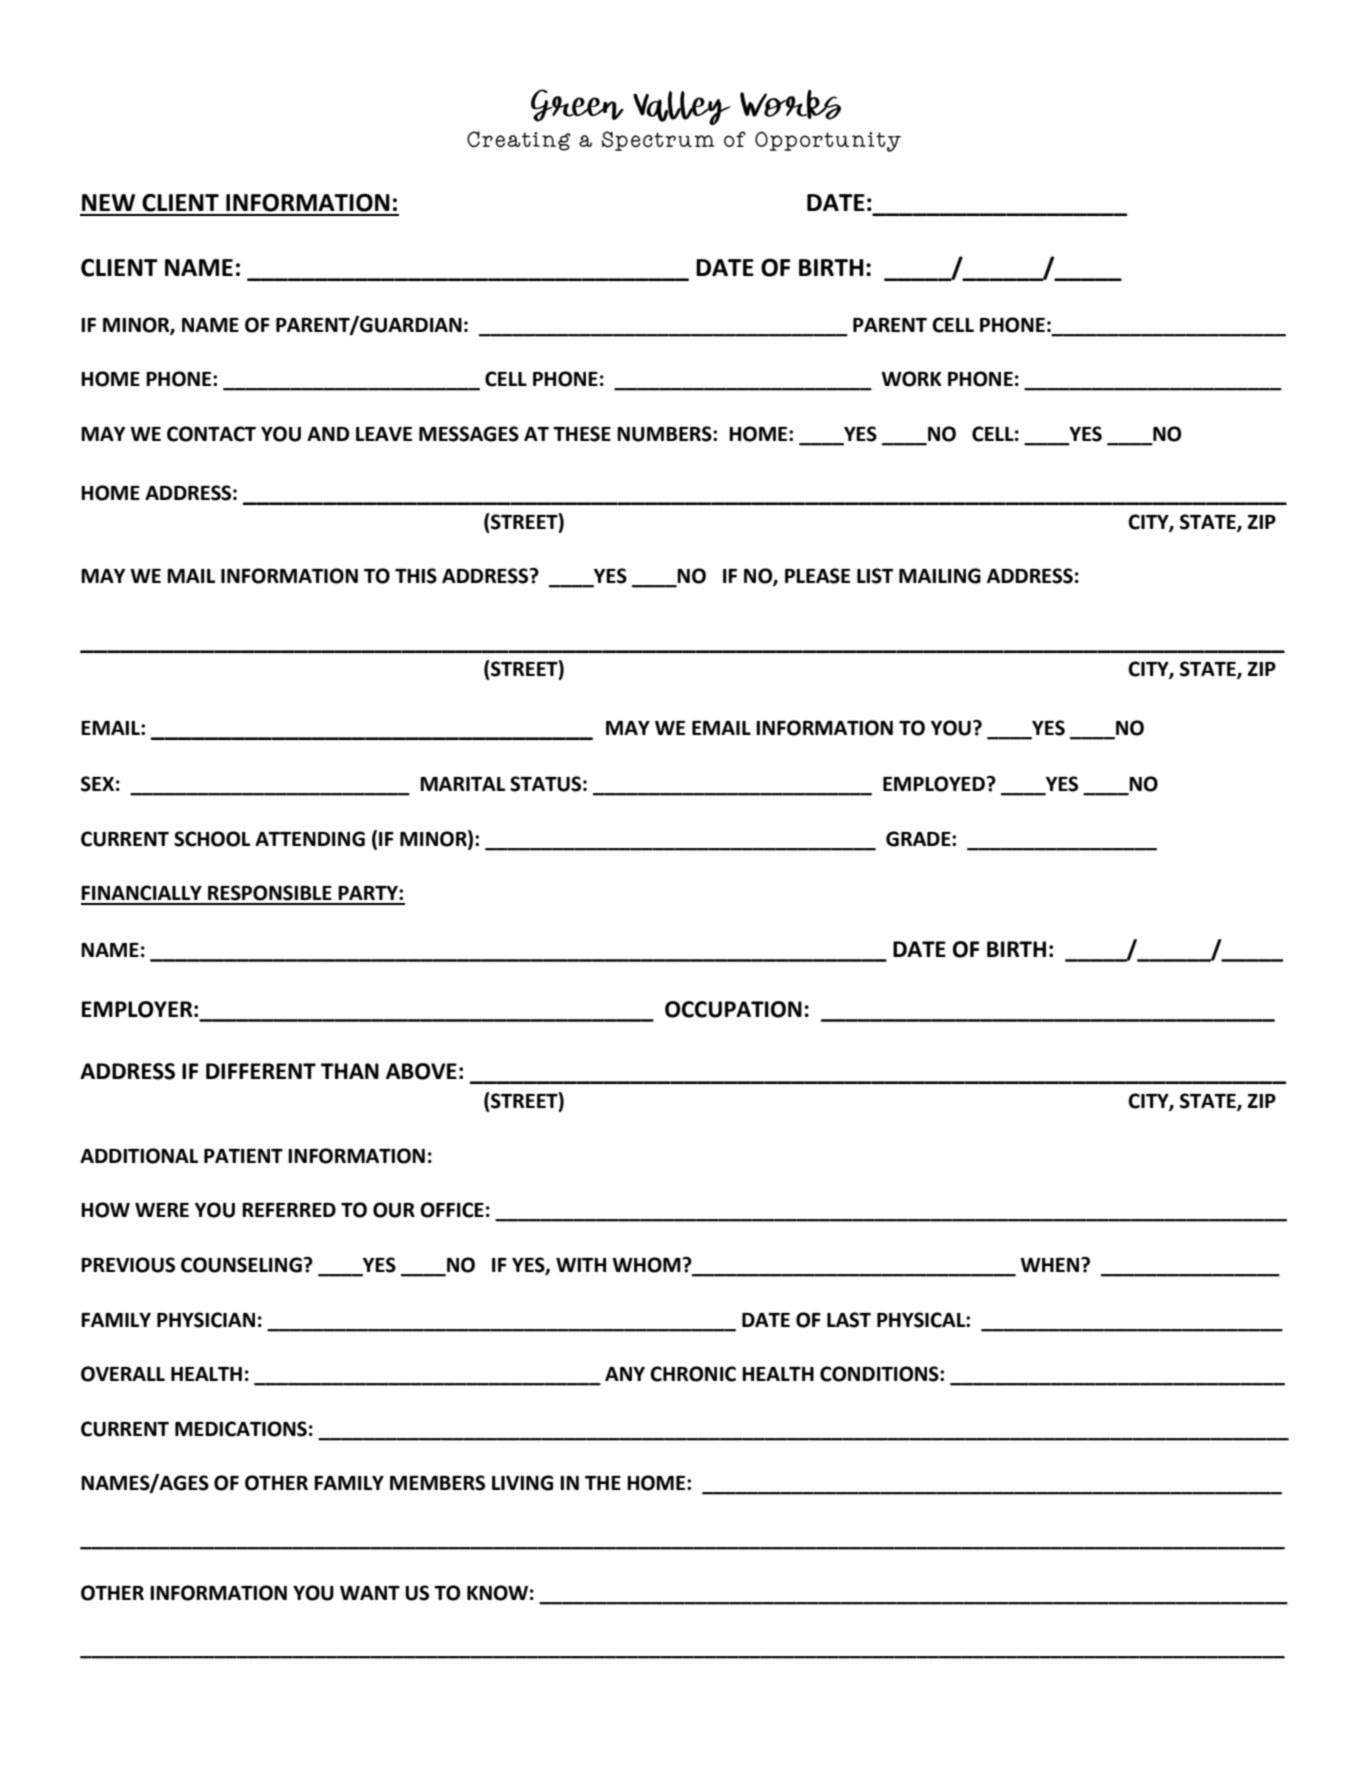  Describe the element at coordinates (934, 784) in the page. I see `EMPLOYED` at that location.
